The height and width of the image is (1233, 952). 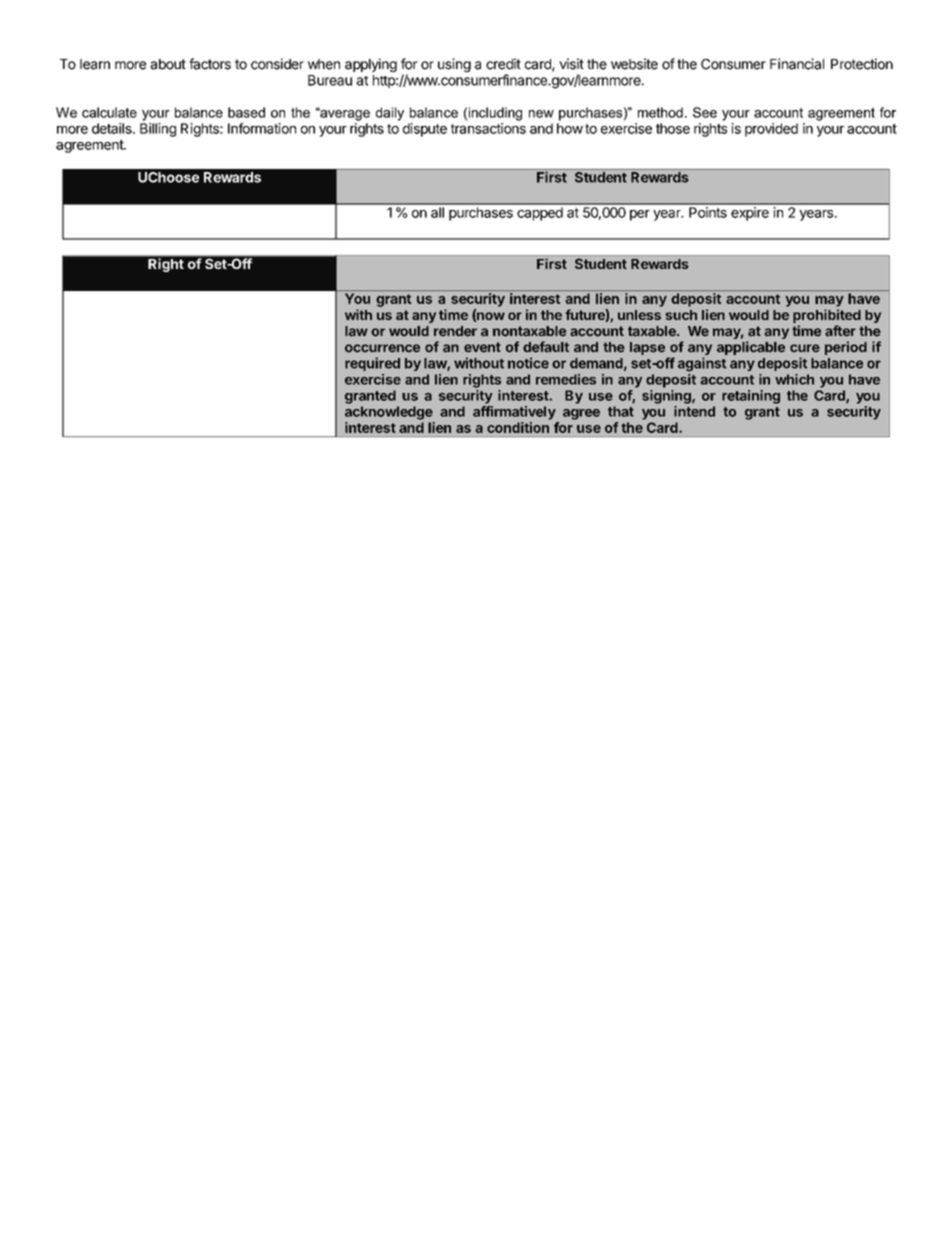 What do you see at coordinates (514, 413) in the image?
I see `affirmatively` at bounding box center [514, 413].
